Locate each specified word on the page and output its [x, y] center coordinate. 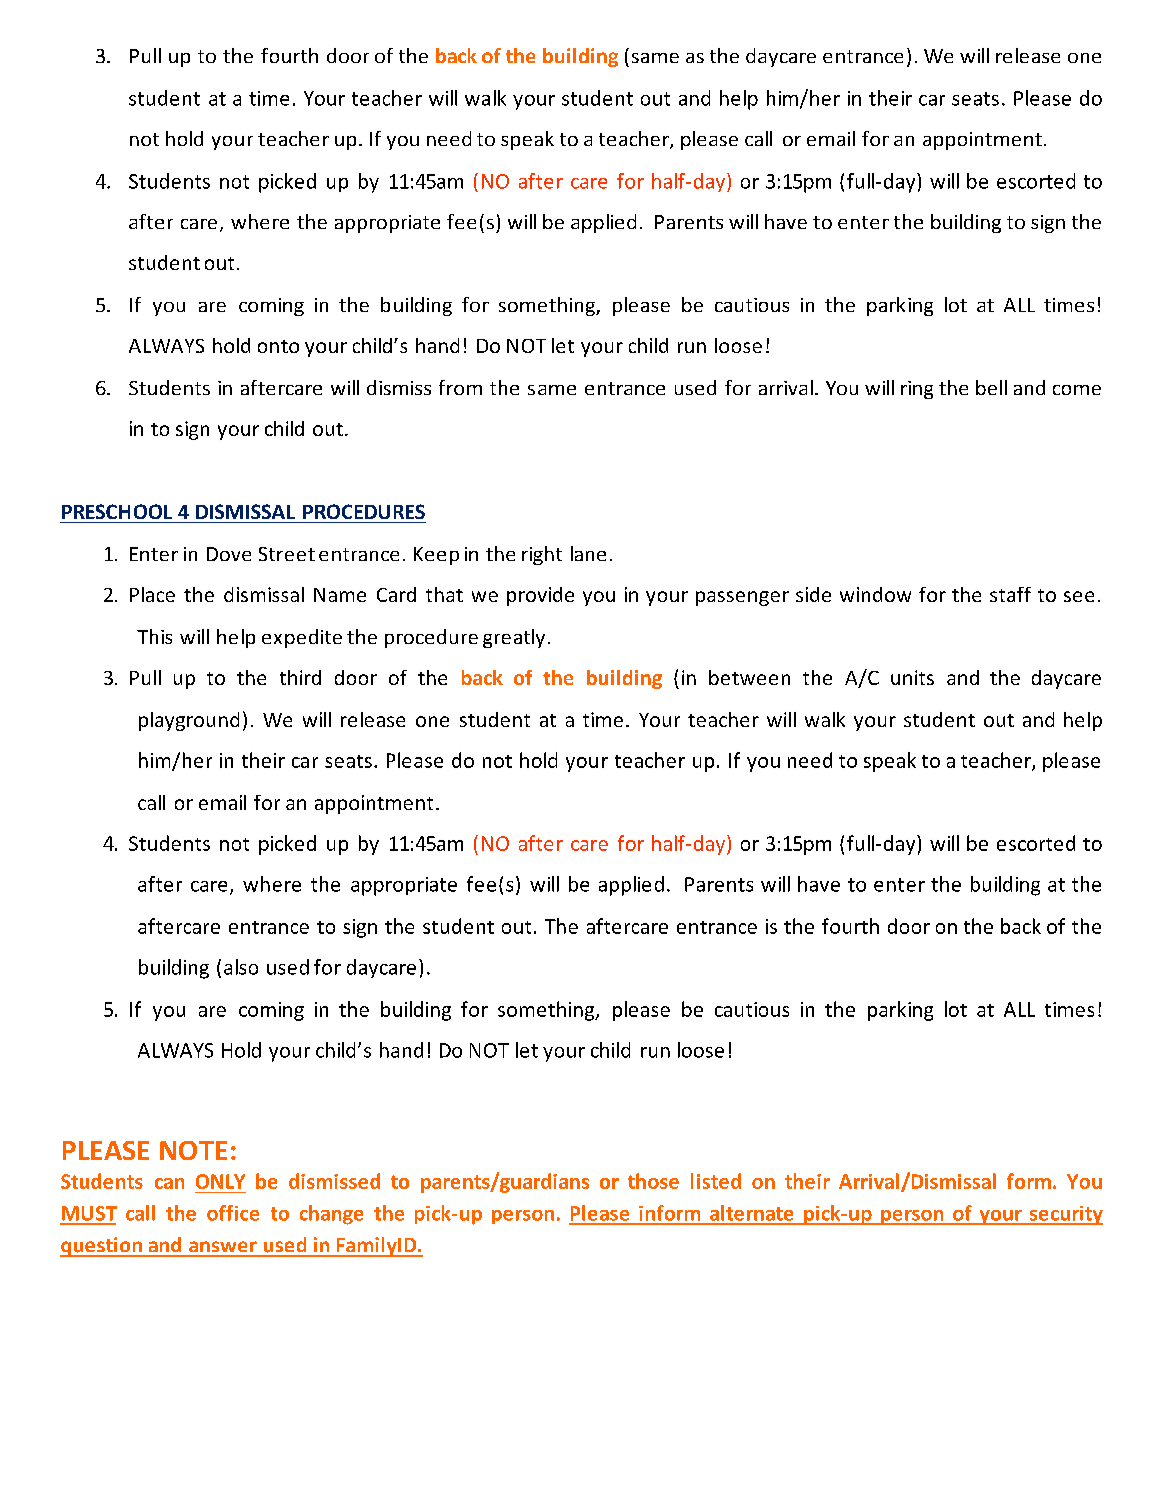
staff [1010, 594]
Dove [229, 554]
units [912, 677]
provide [540, 596]
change [331, 1215]
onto [278, 346]
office [233, 1213]
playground [189, 721]
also [241, 967]
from [460, 387]
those [653, 1181]
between [749, 677]
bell [991, 387]
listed [716, 1181]
